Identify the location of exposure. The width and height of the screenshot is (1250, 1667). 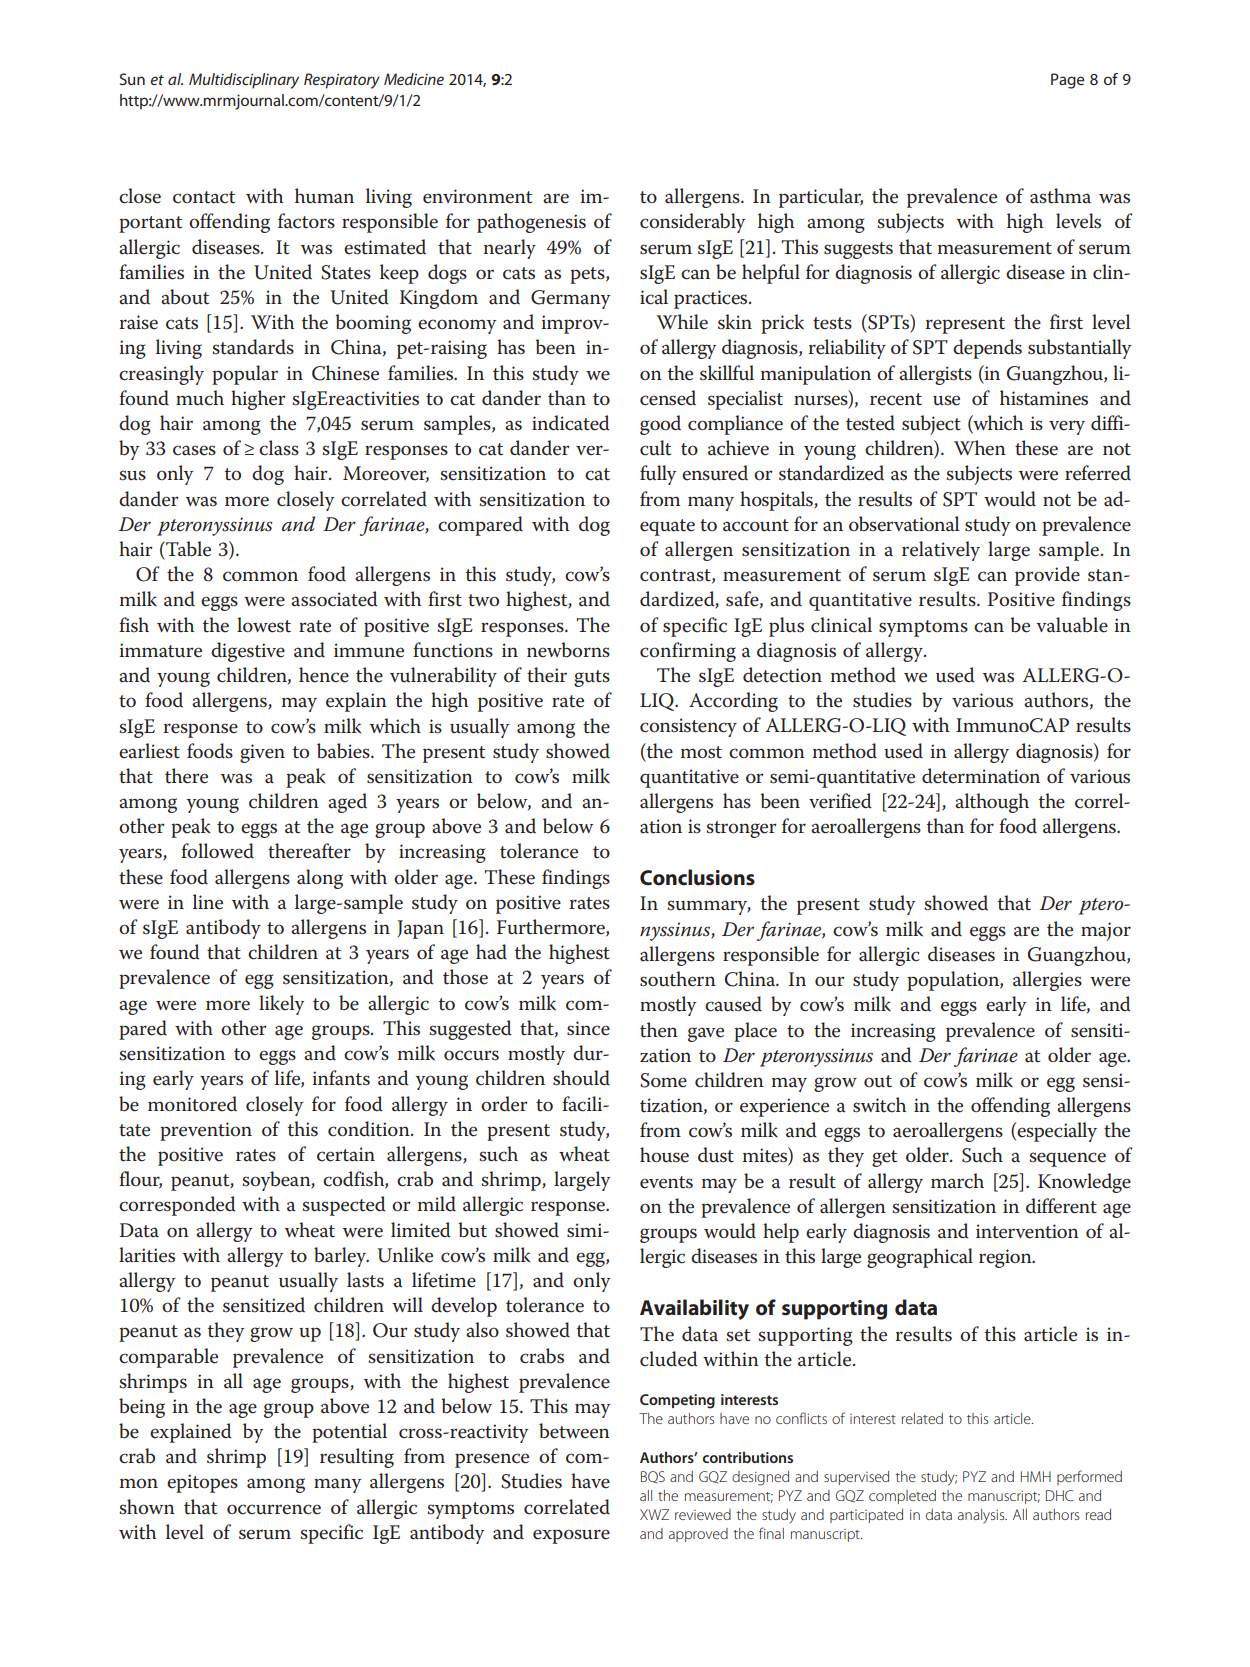
(571, 1536).
